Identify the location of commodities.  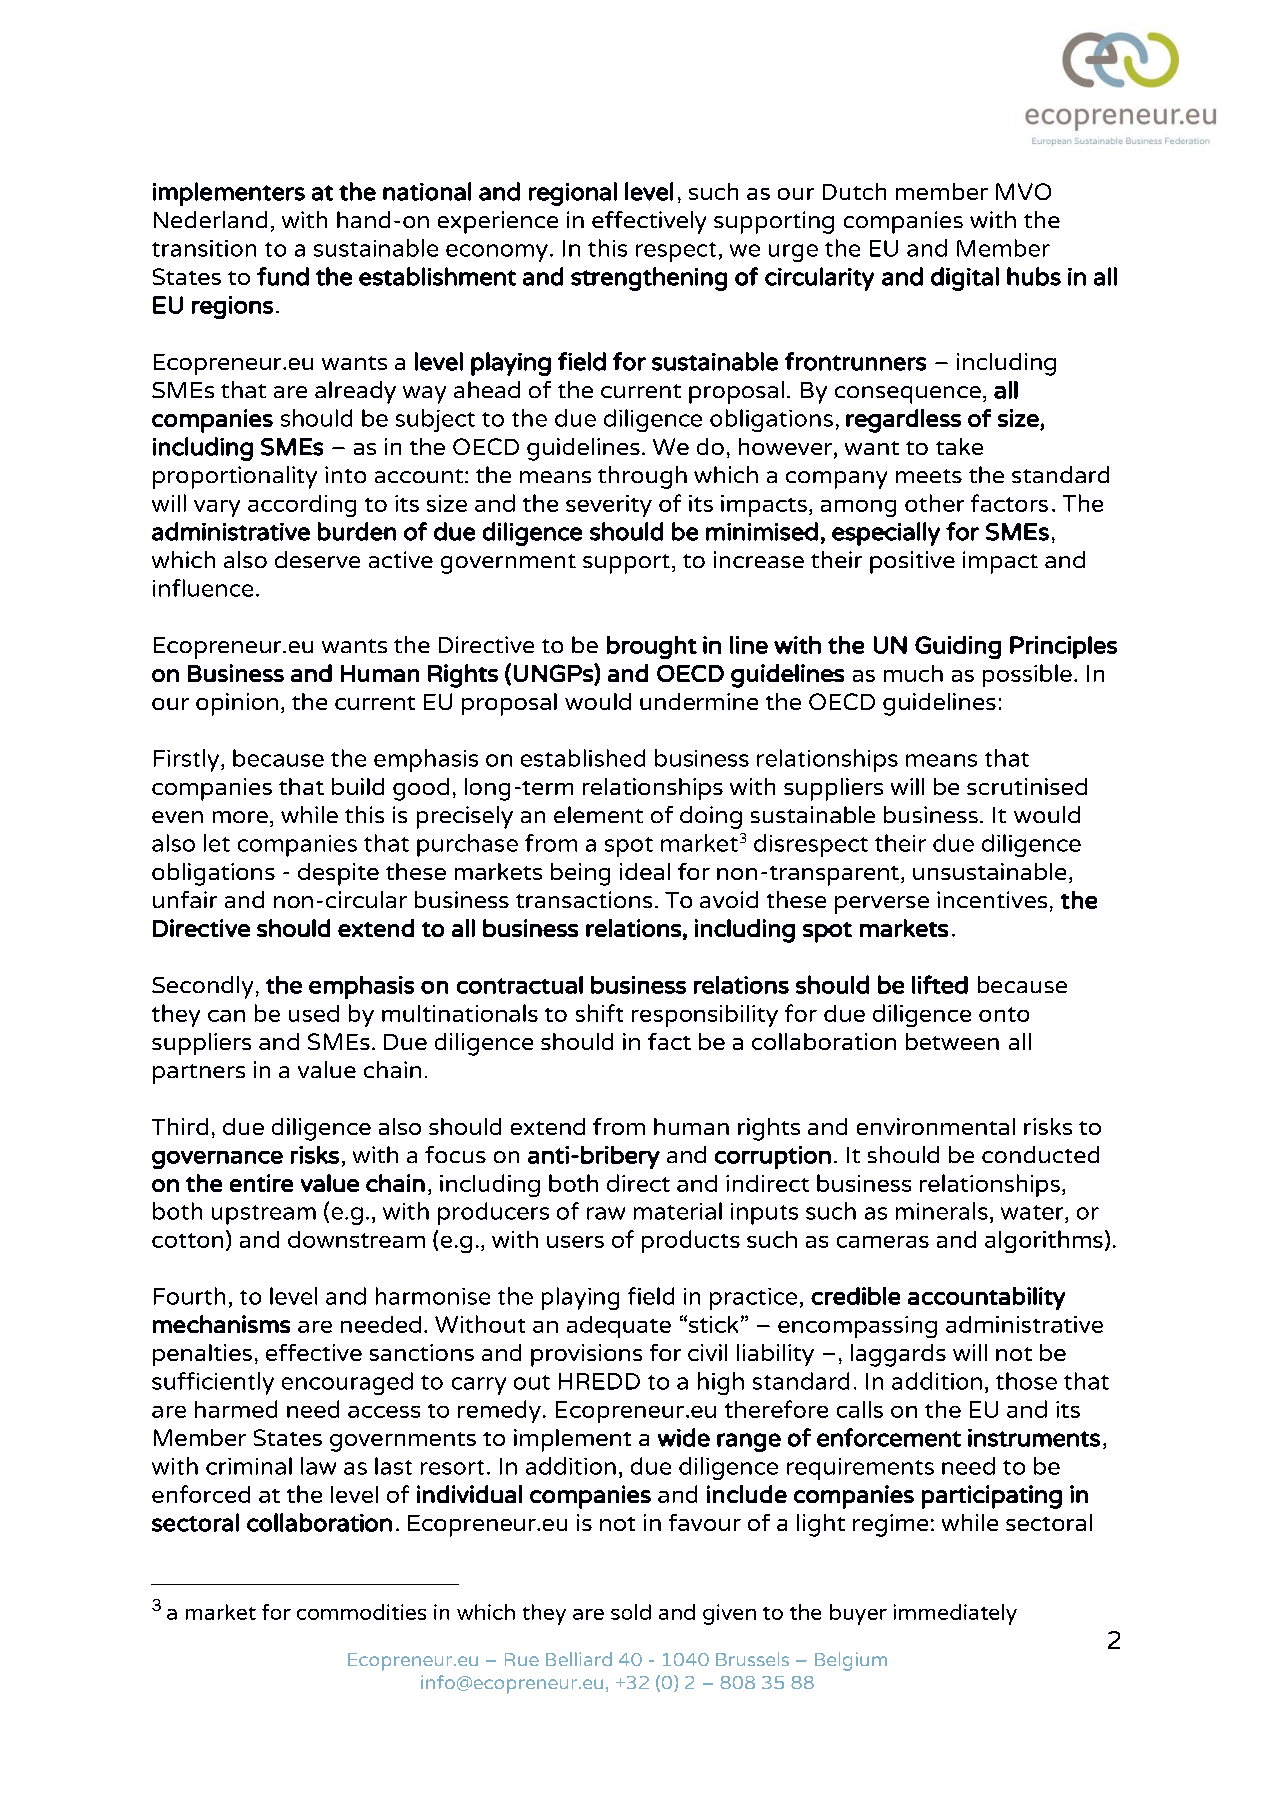
(361, 1612).
